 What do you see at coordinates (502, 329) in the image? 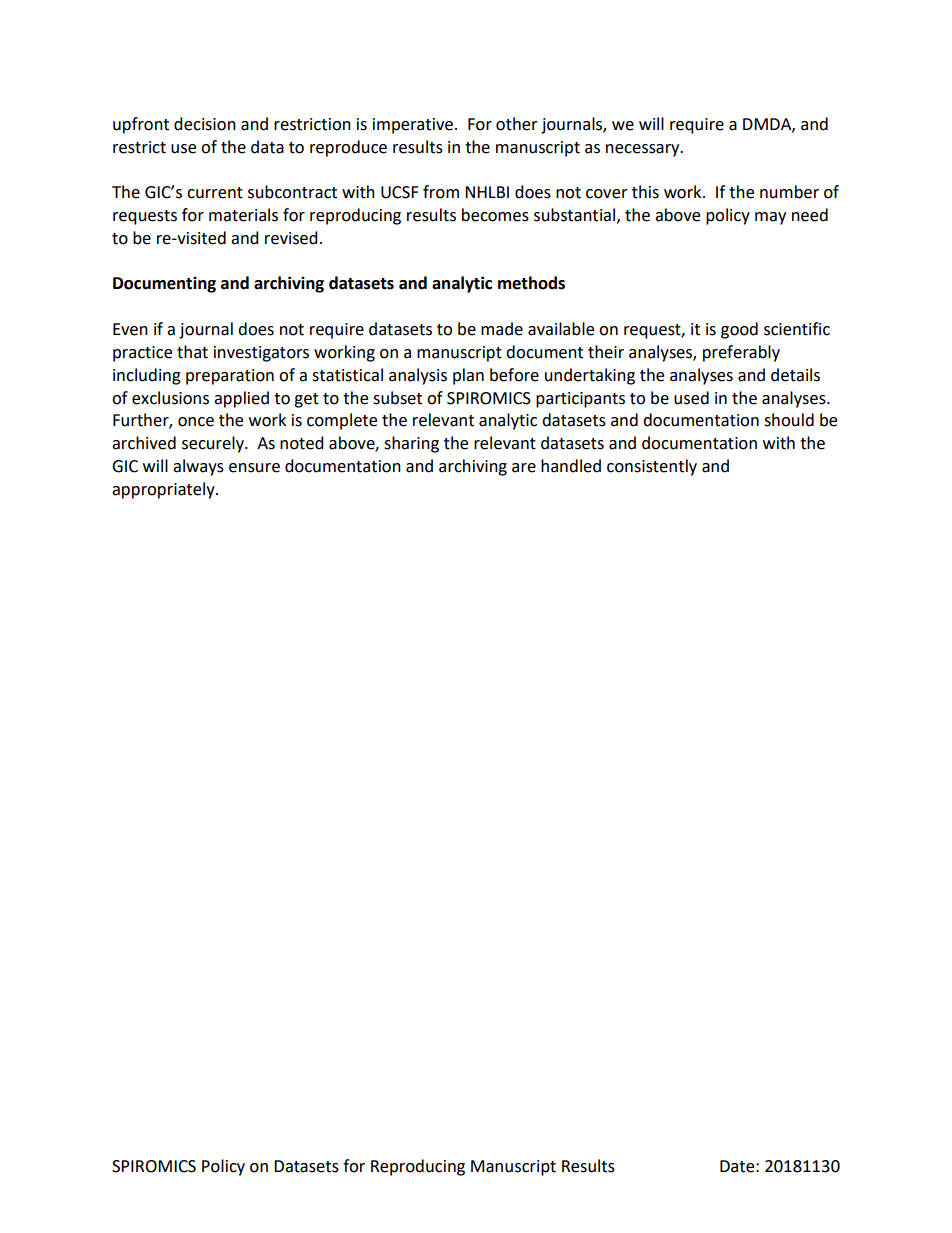
I see `made` at bounding box center [502, 329].
